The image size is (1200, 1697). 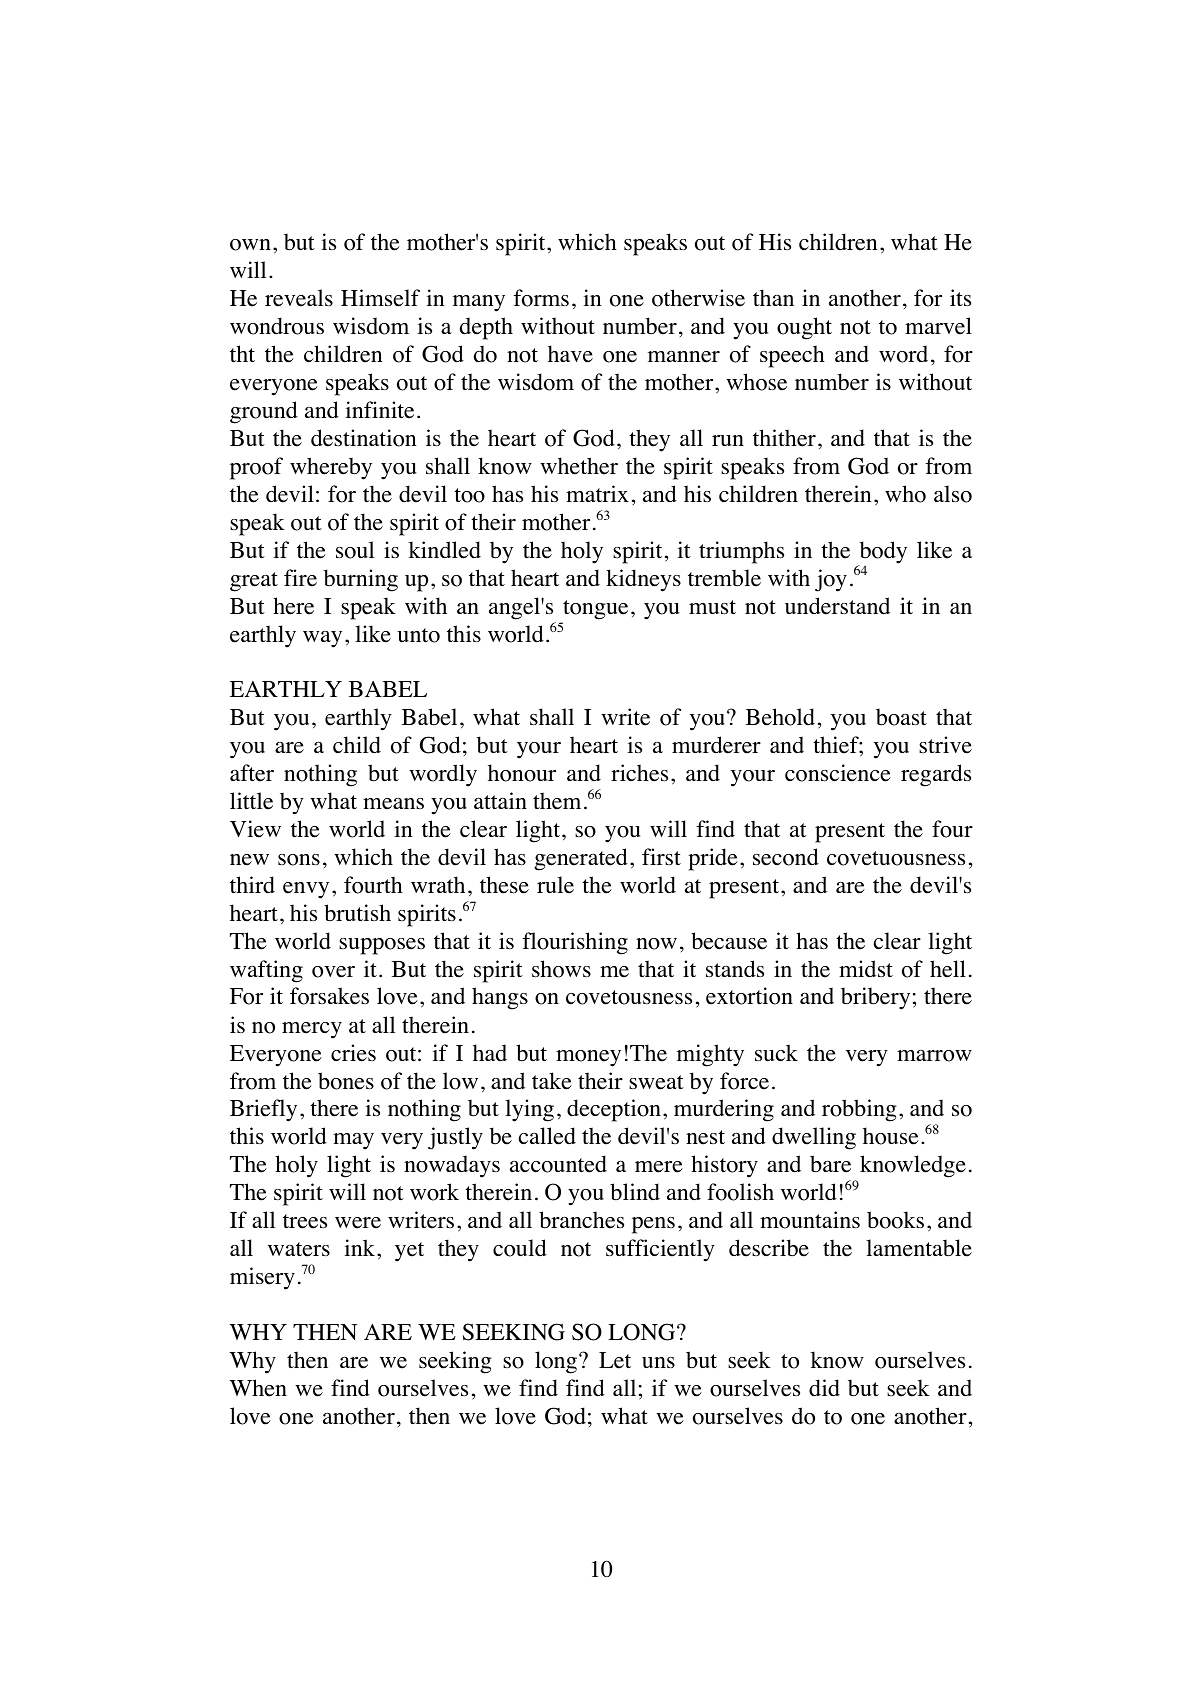 What do you see at coordinates (299, 298) in the screenshot?
I see `reveals` at bounding box center [299, 298].
